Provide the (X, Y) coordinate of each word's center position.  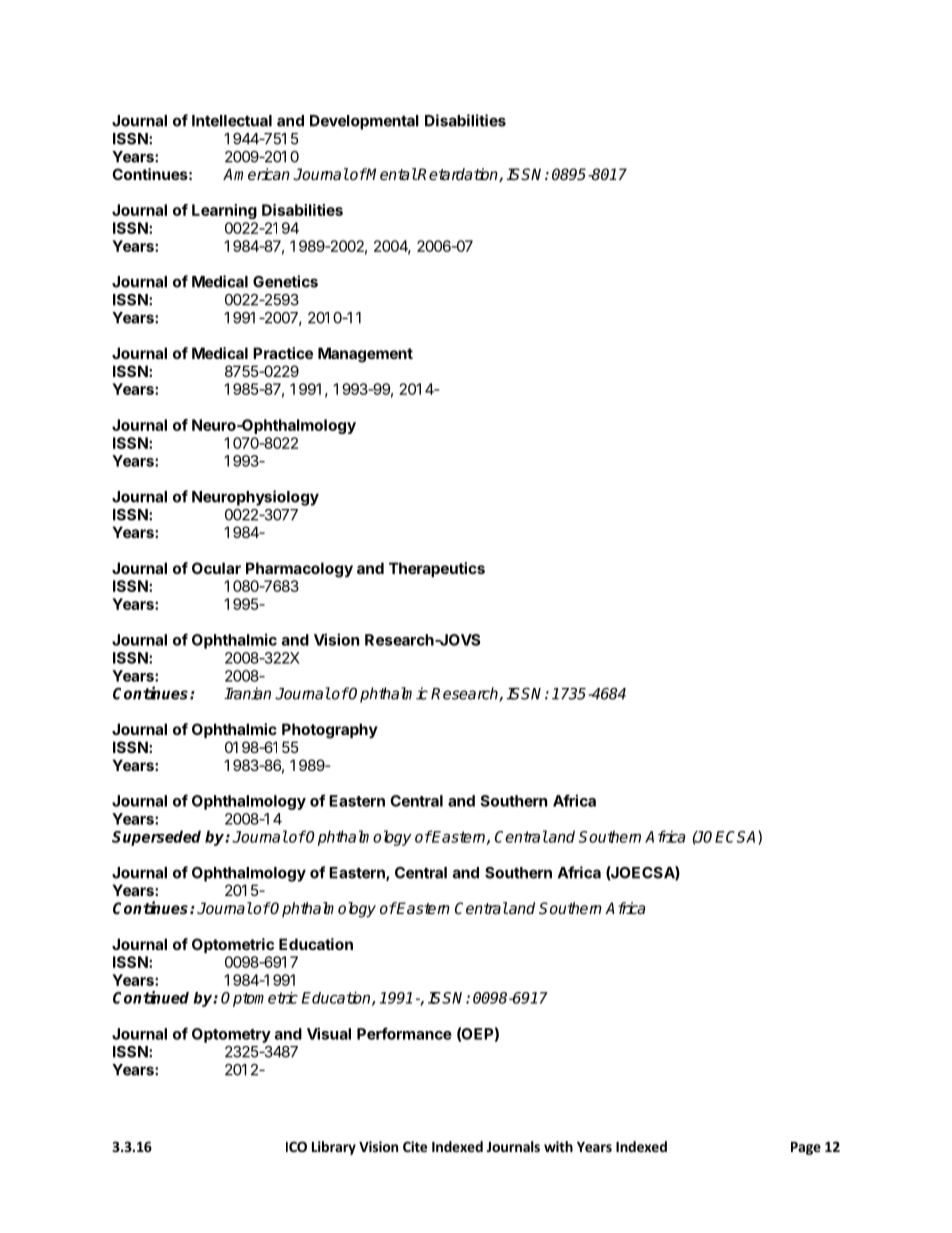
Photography (330, 731)
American (256, 174)
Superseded (156, 838)
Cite (415, 1146)
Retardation (458, 175)
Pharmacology (299, 570)
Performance (404, 1033)
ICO (296, 1146)
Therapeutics (437, 569)
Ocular (216, 568)
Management (365, 355)
